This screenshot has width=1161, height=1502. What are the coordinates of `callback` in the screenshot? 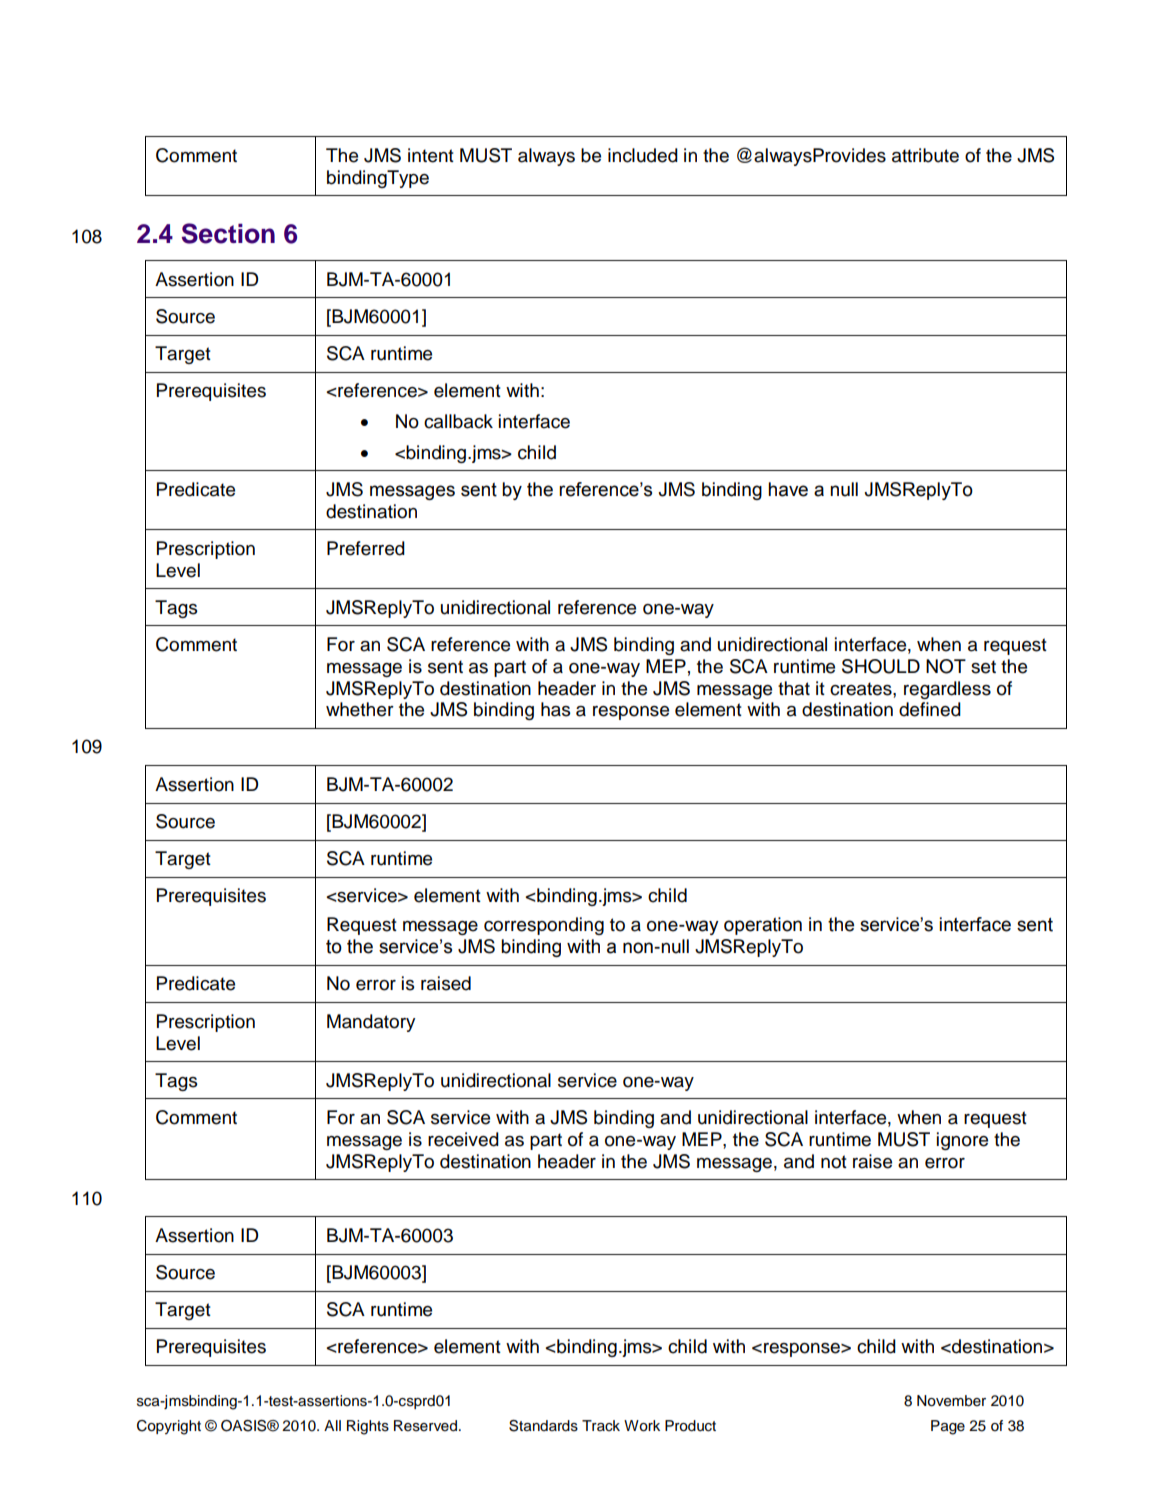 It's located at (458, 421).
